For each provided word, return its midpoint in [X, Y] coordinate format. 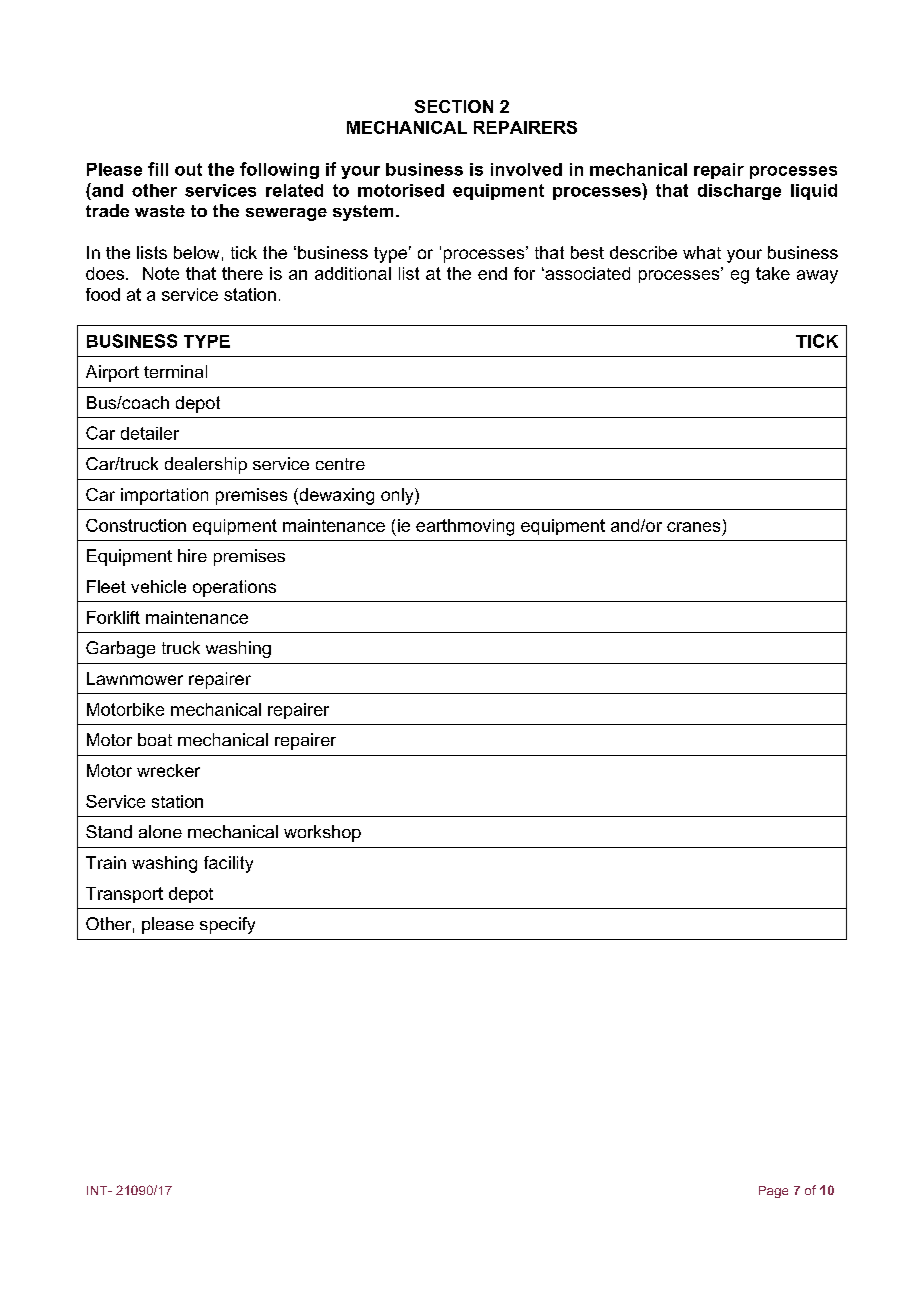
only [398, 496]
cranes [693, 527]
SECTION [454, 106]
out [188, 169]
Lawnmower [135, 678]
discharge [739, 192]
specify [227, 925]
